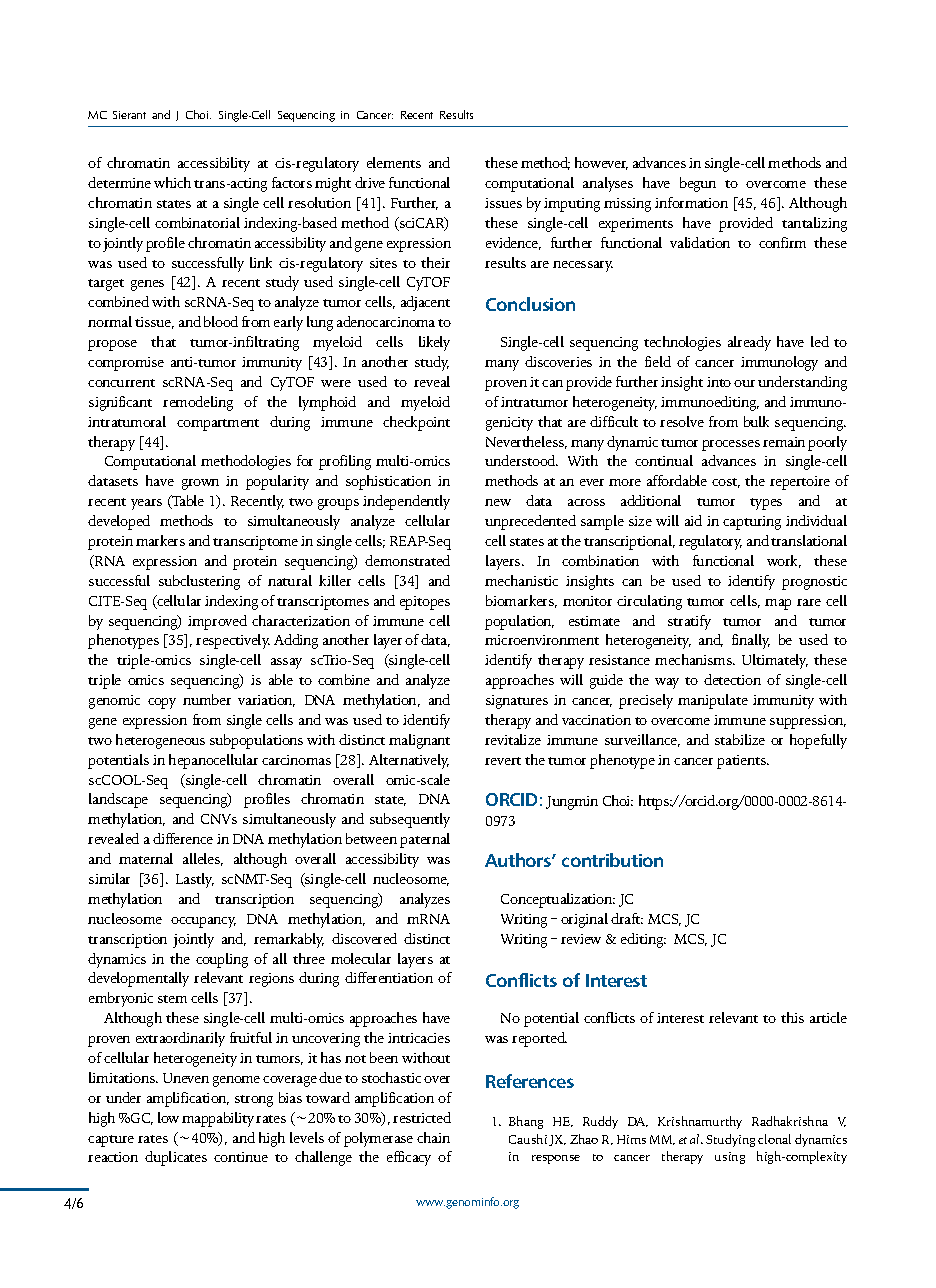  Describe the element at coordinates (218, 425) in the screenshot. I see `compartment` at that location.
